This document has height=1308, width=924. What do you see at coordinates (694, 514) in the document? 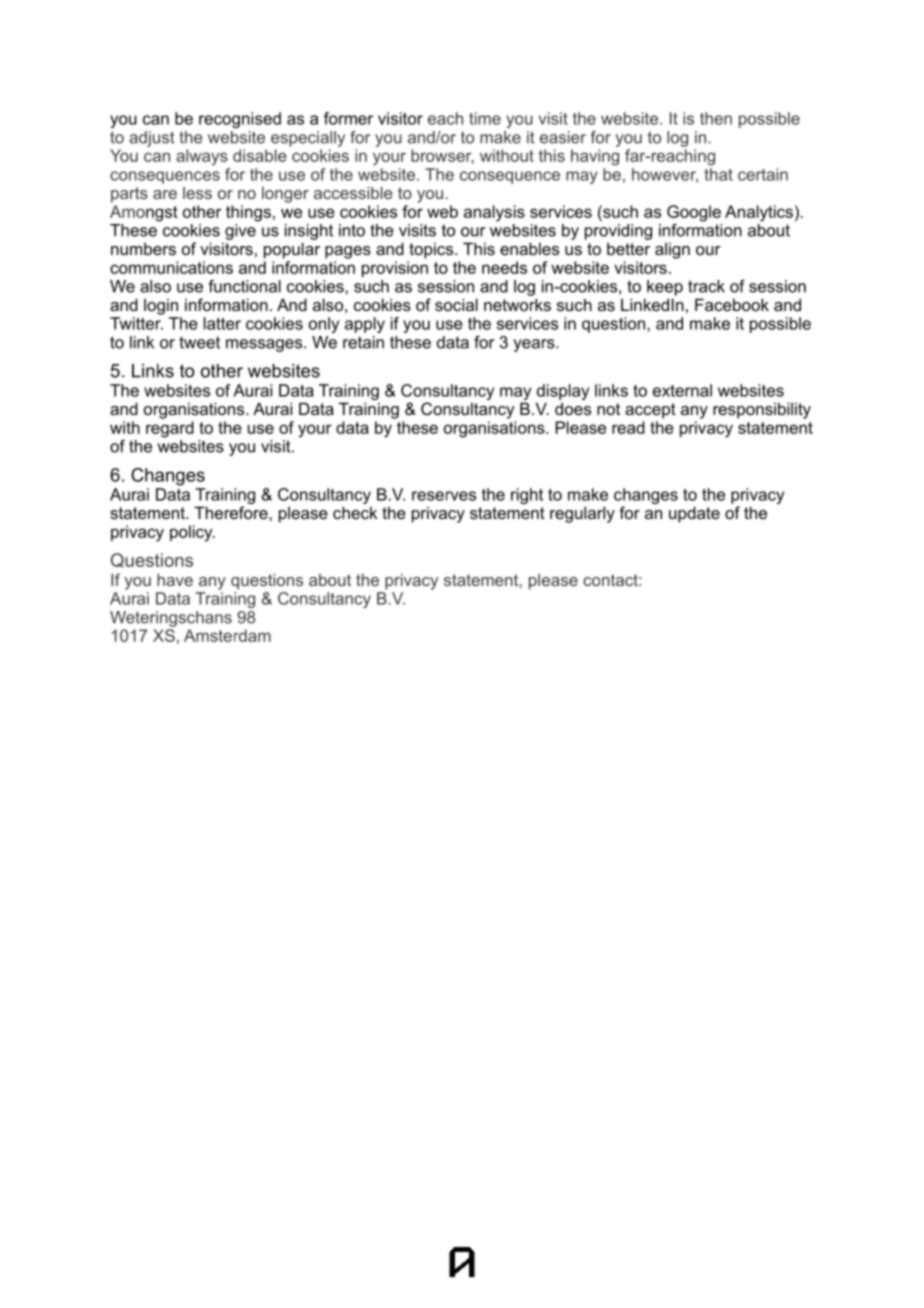
I see `update` at bounding box center [694, 514].
